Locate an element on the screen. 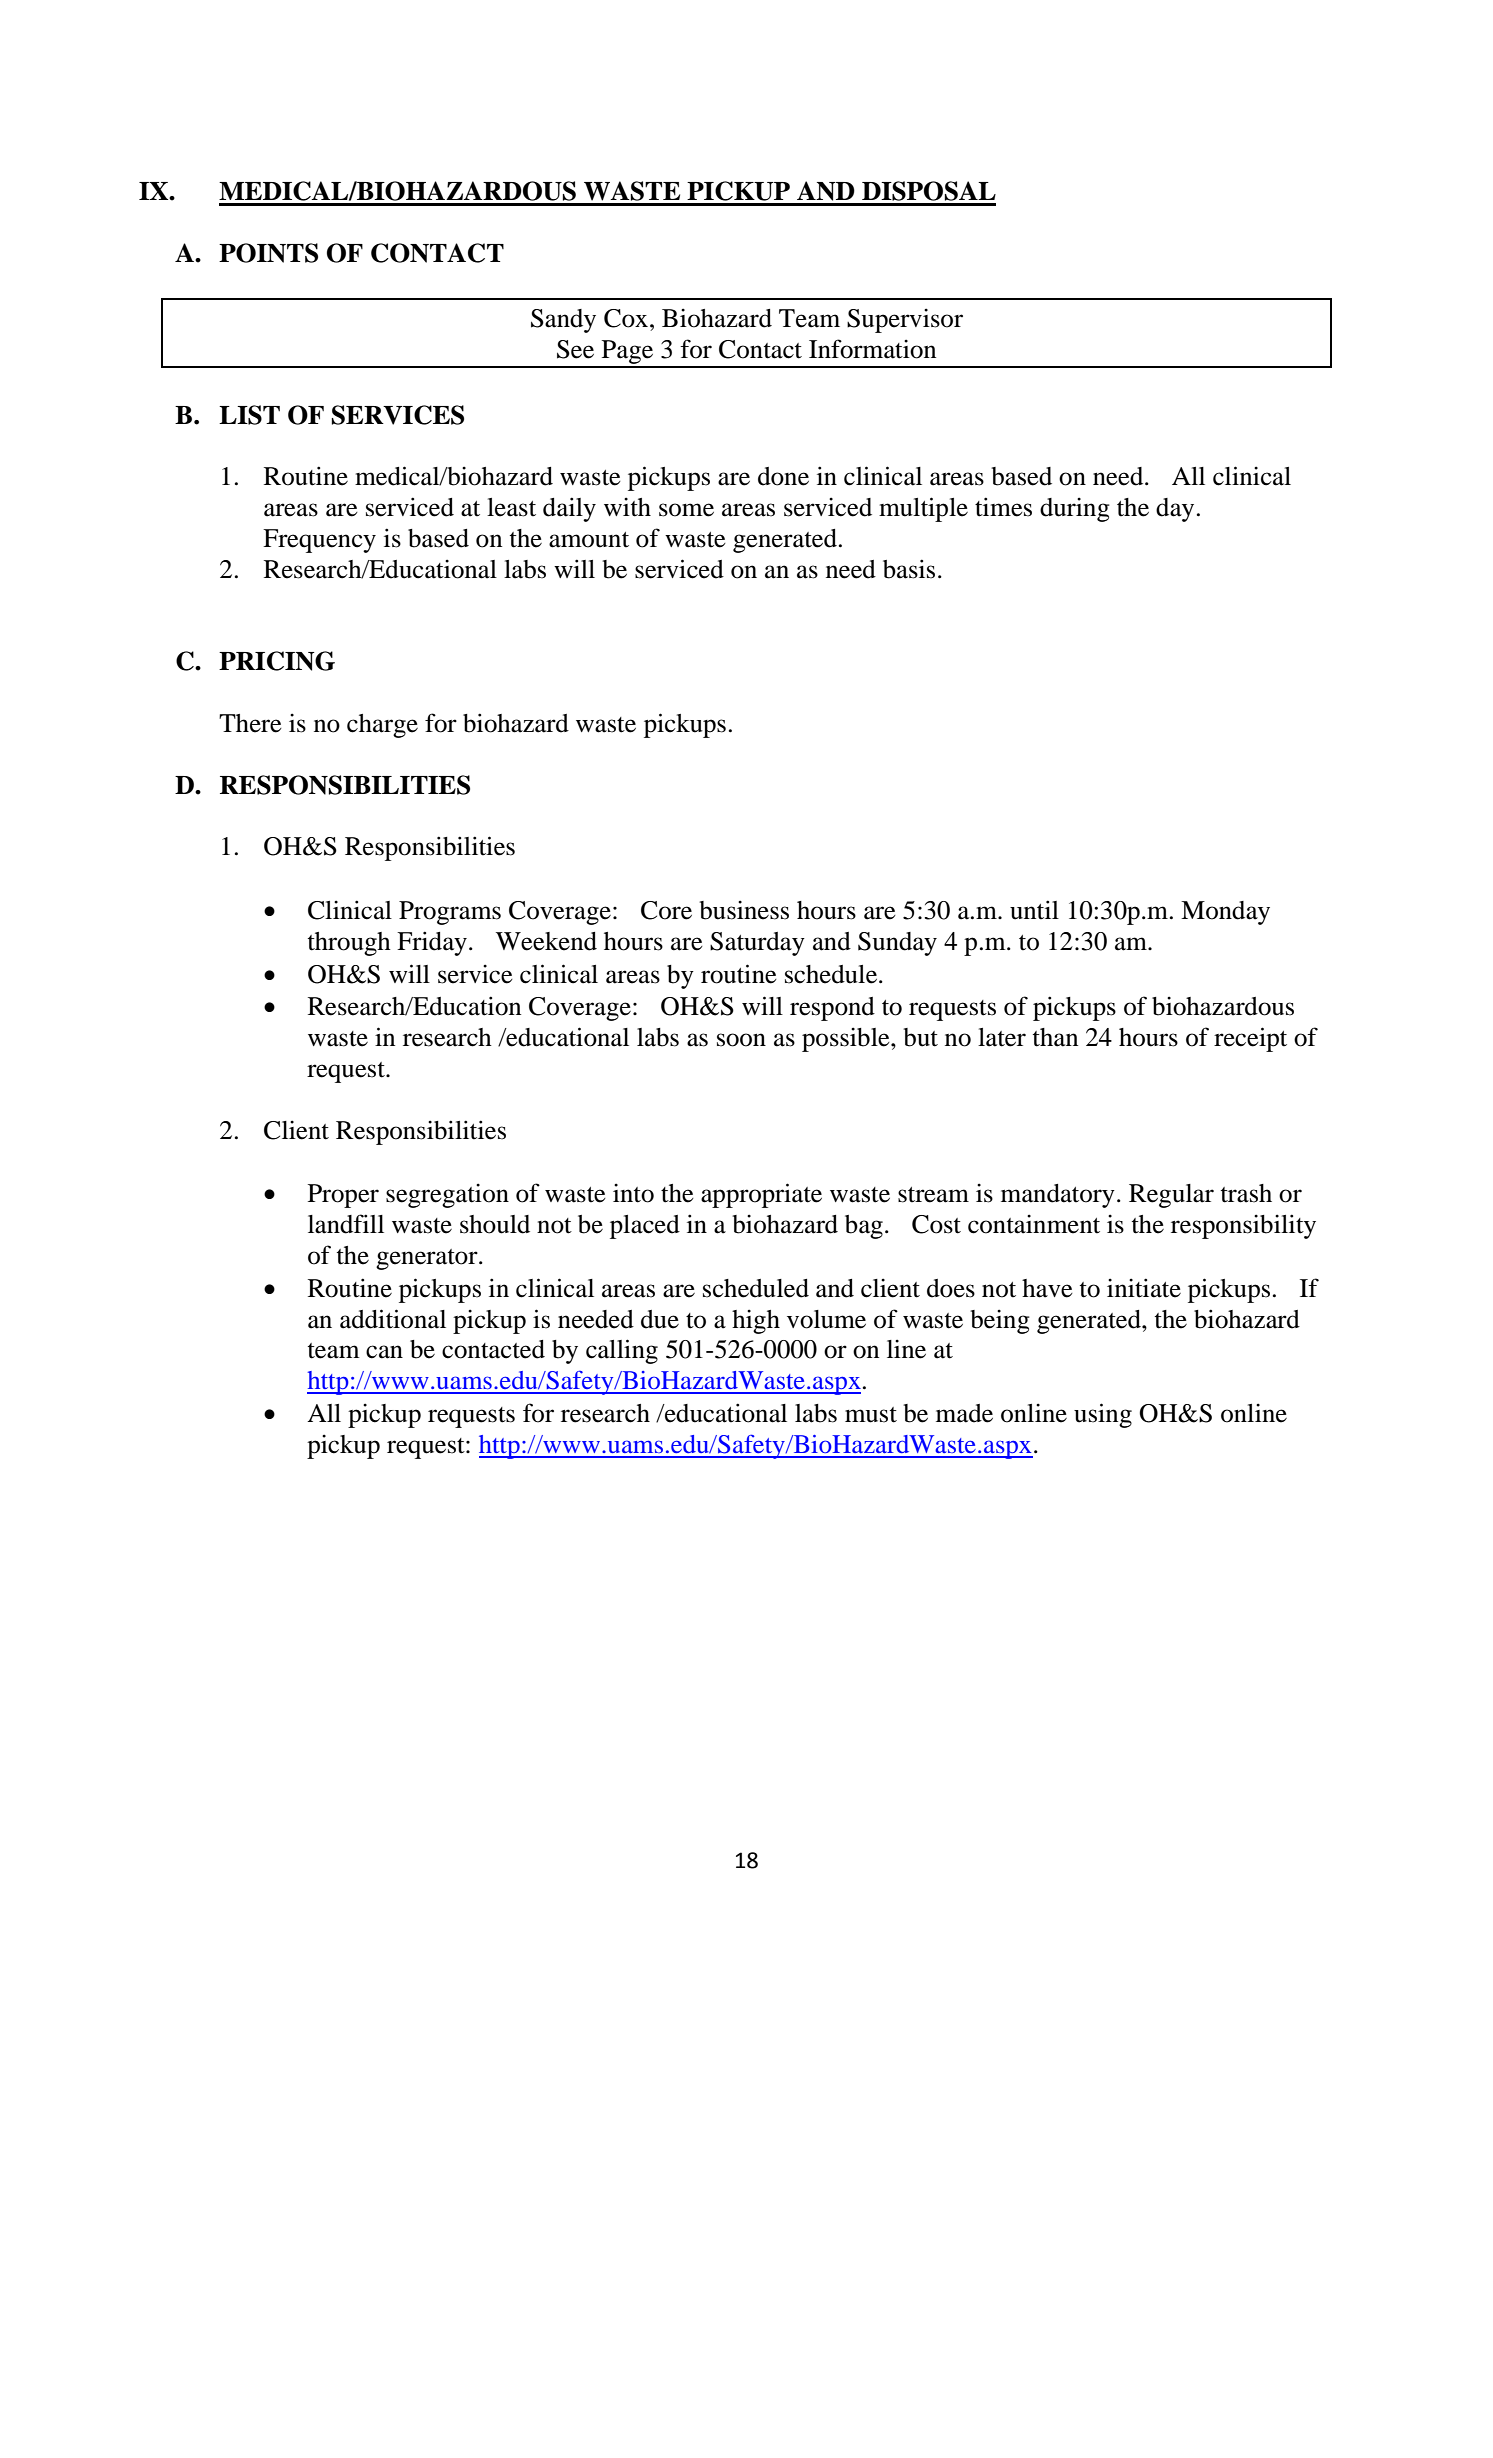 This screenshot has height=2458, width=1493. using is located at coordinates (1103, 1415).
